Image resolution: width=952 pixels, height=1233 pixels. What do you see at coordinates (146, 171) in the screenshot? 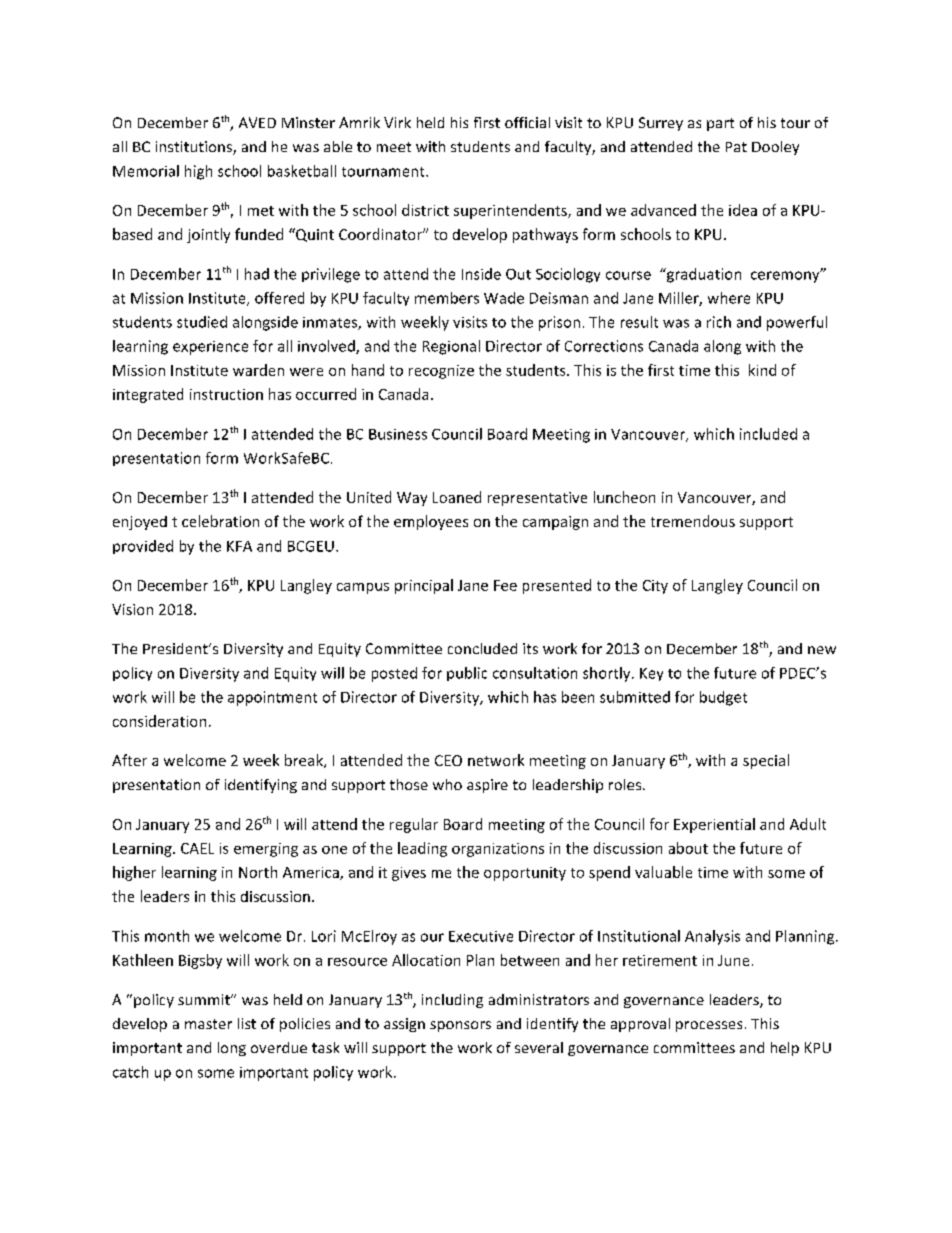
I see `Memorial` at bounding box center [146, 171].
